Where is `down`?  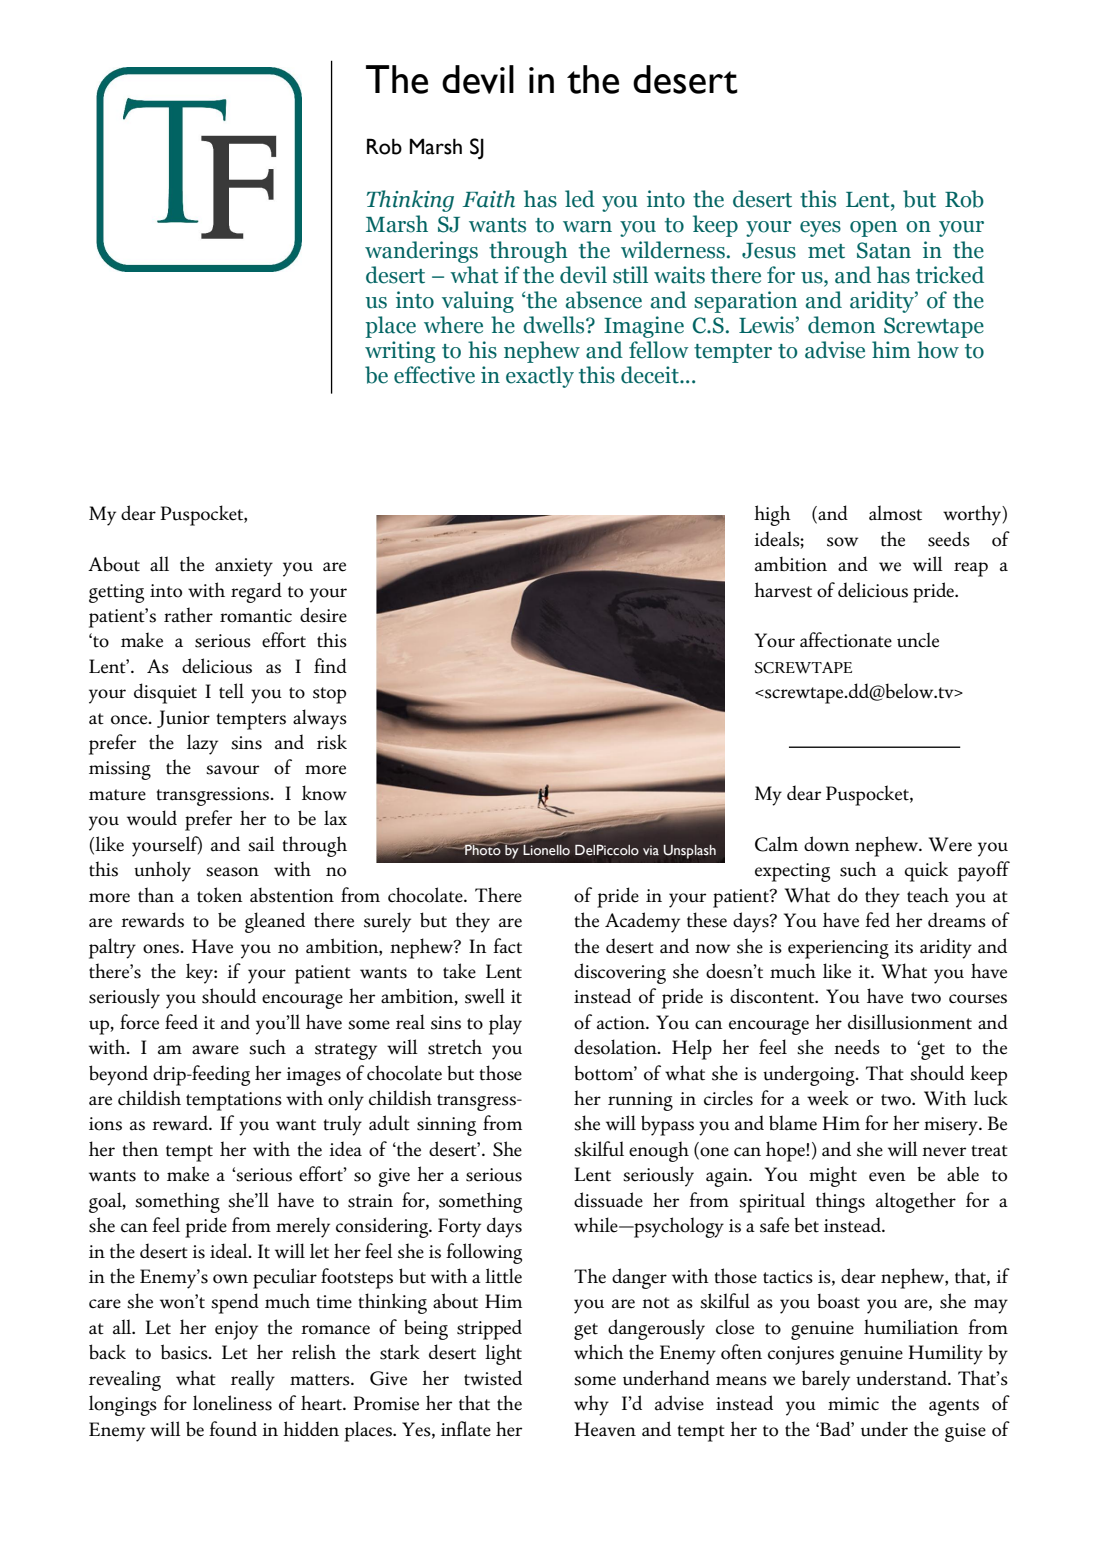
down is located at coordinates (827, 844).
